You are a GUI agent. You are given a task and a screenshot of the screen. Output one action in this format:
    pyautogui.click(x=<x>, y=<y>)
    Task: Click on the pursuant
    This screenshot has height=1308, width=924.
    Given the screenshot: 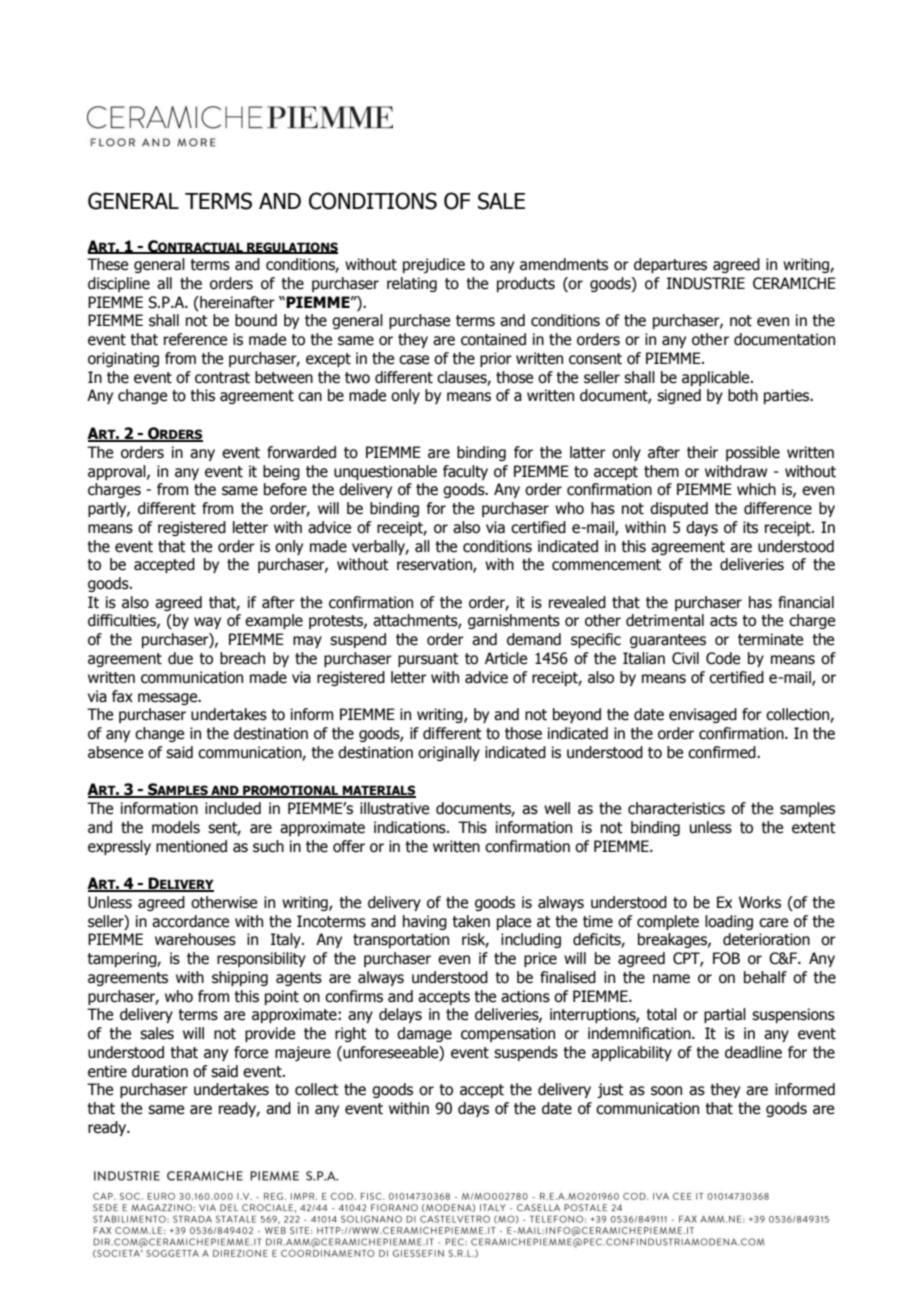 What is the action you would take?
    pyautogui.click(x=428, y=660)
